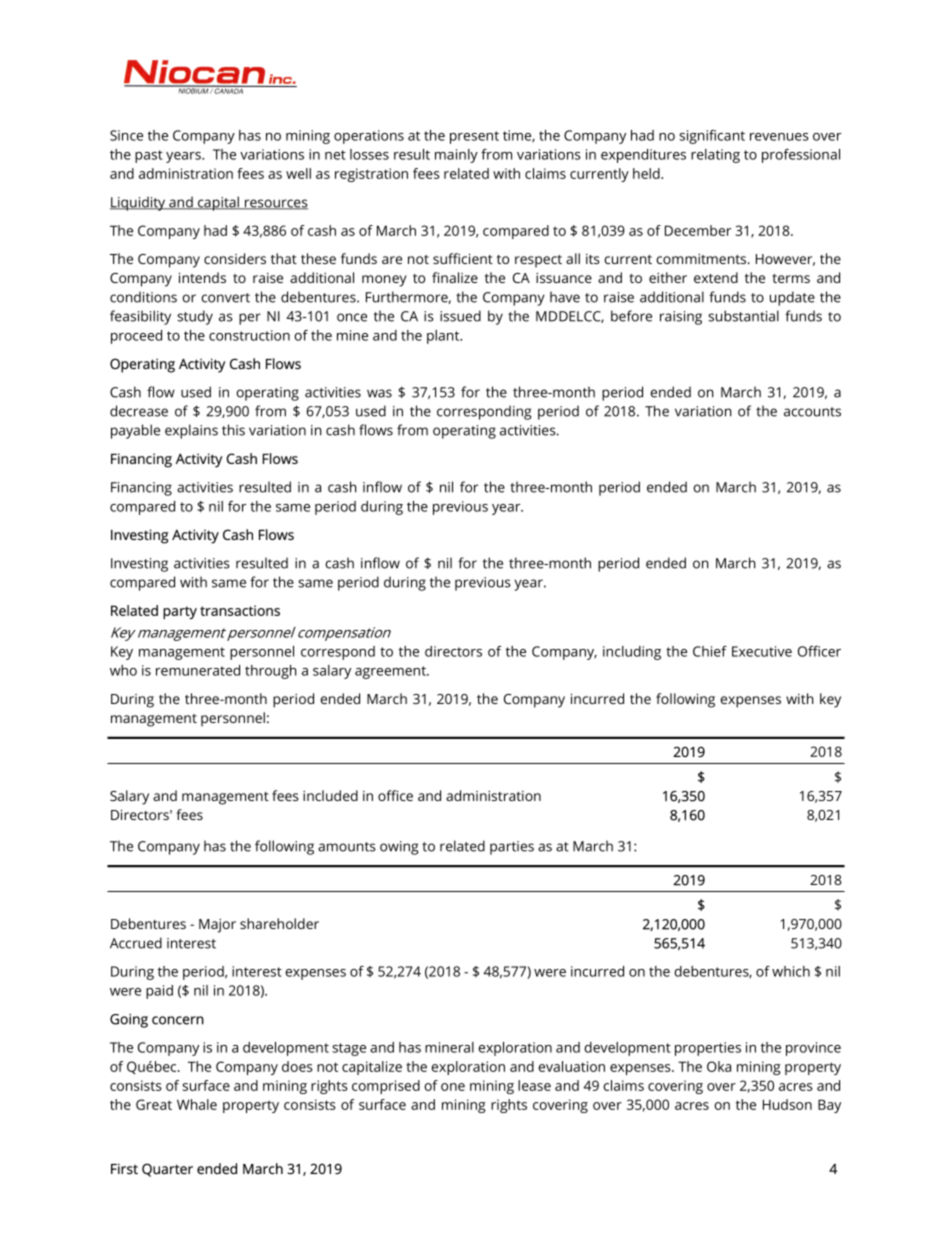  What do you see at coordinates (198, 670) in the screenshot?
I see `remunerated` at bounding box center [198, 670].
